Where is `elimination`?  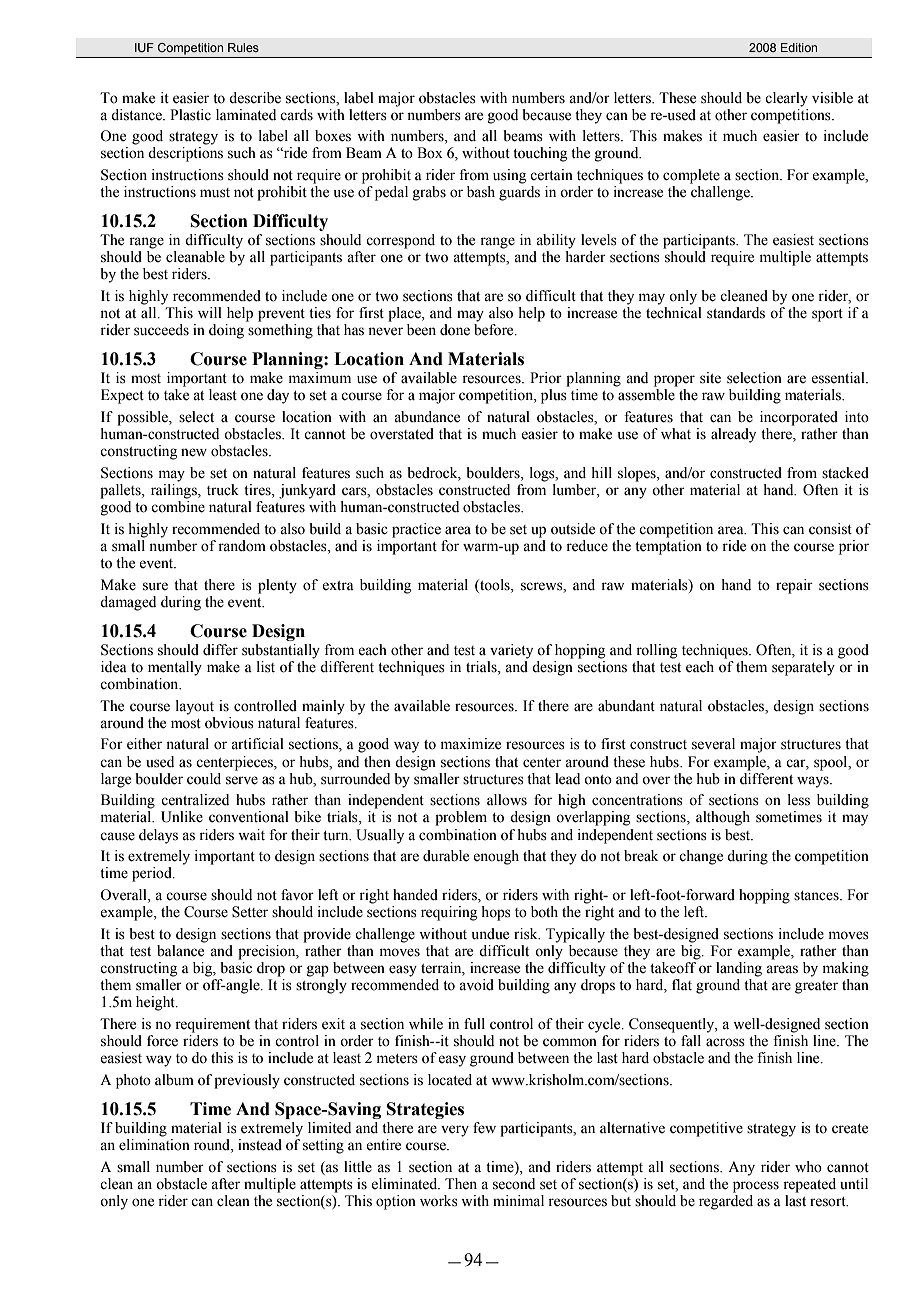
elimination is located at coordinates (154, 1145).
